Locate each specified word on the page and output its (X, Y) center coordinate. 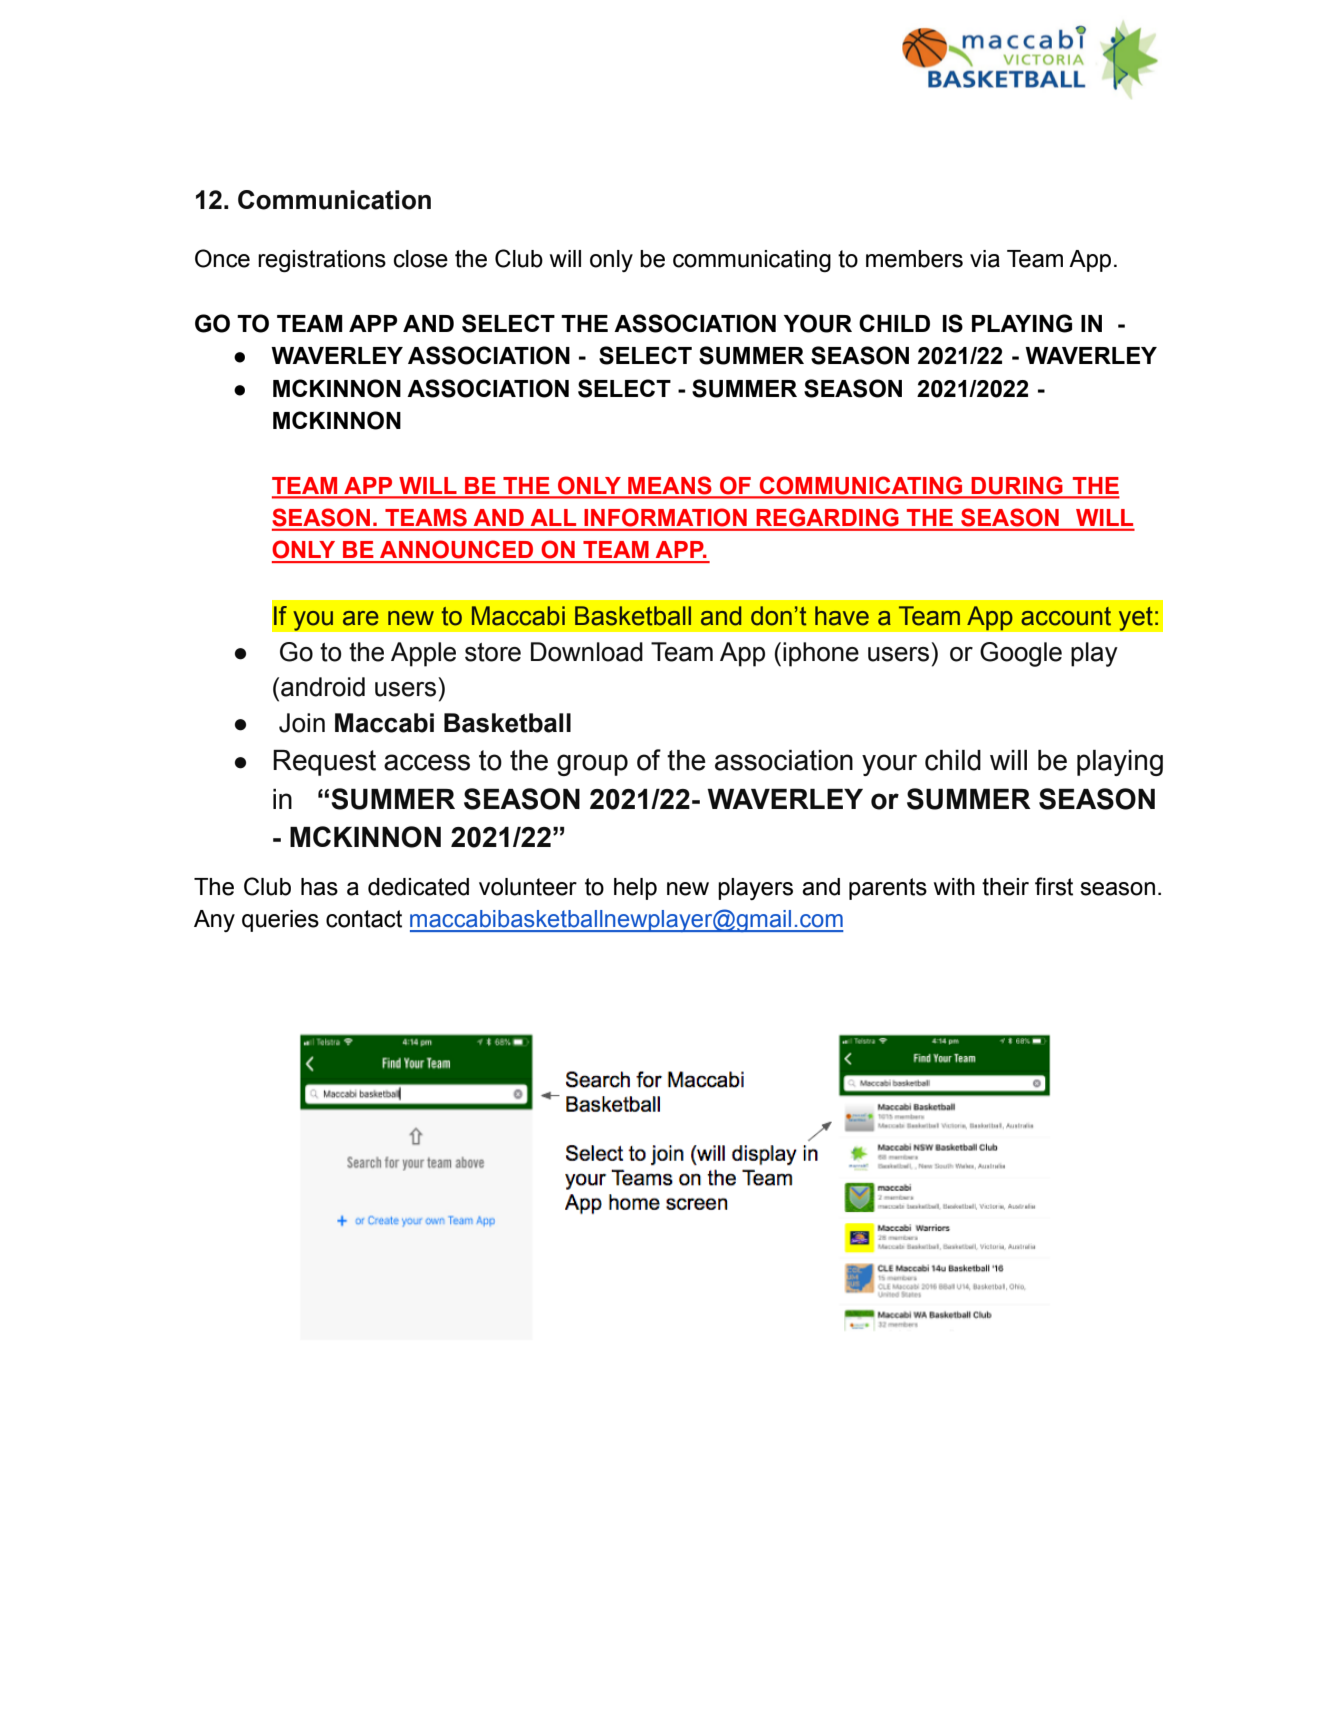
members (914, 259)
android (323, 687)
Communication (334, 200)
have (842, 616)
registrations (322, 261)
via (985, 259)
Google (1021, 654)
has (319, 887)
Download (587, 652)
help (635, 889)
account (1066, 616)
